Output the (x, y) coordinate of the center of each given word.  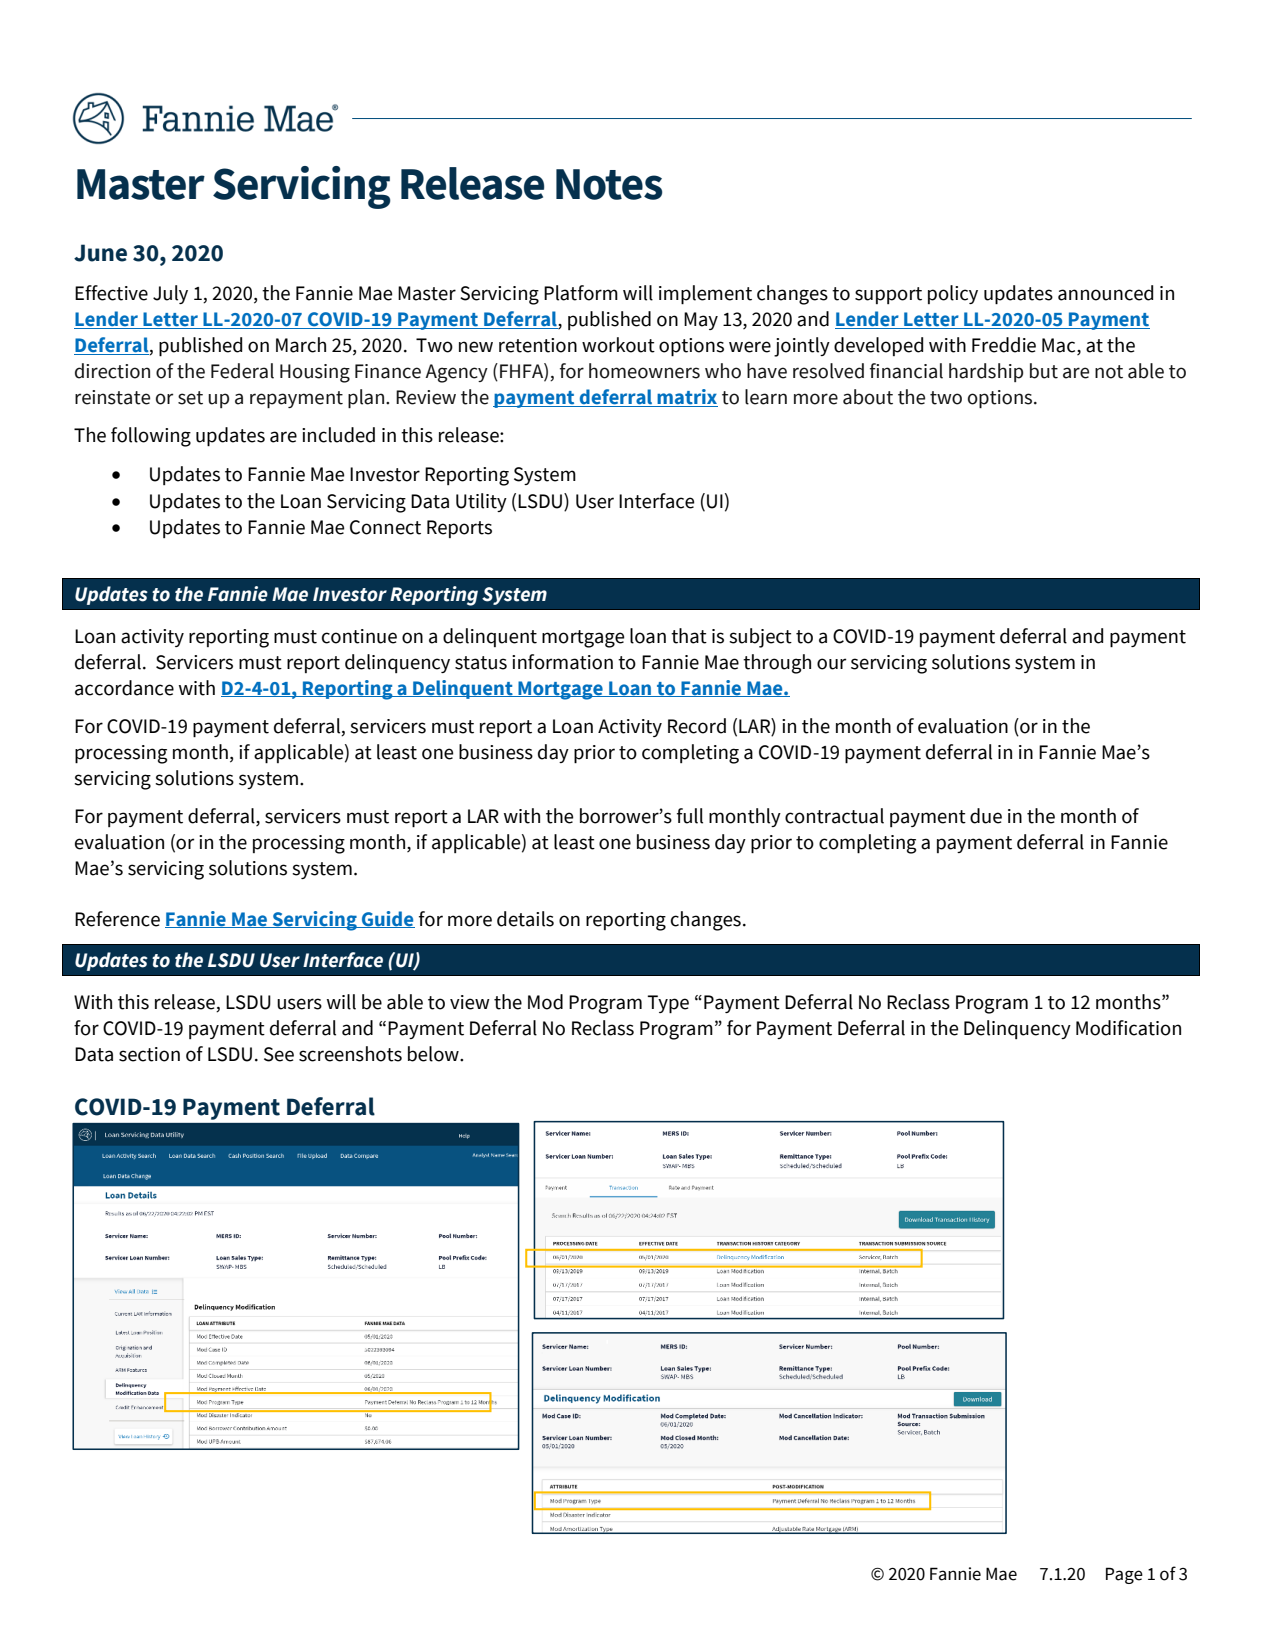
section (149, 1054)
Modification (1128, 1028)
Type (668, 1004)
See (279, 1054)
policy (953, 294)
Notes (609, 184)
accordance (124, 688)
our (832, 664)
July (170, 294)
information (562, 662)
